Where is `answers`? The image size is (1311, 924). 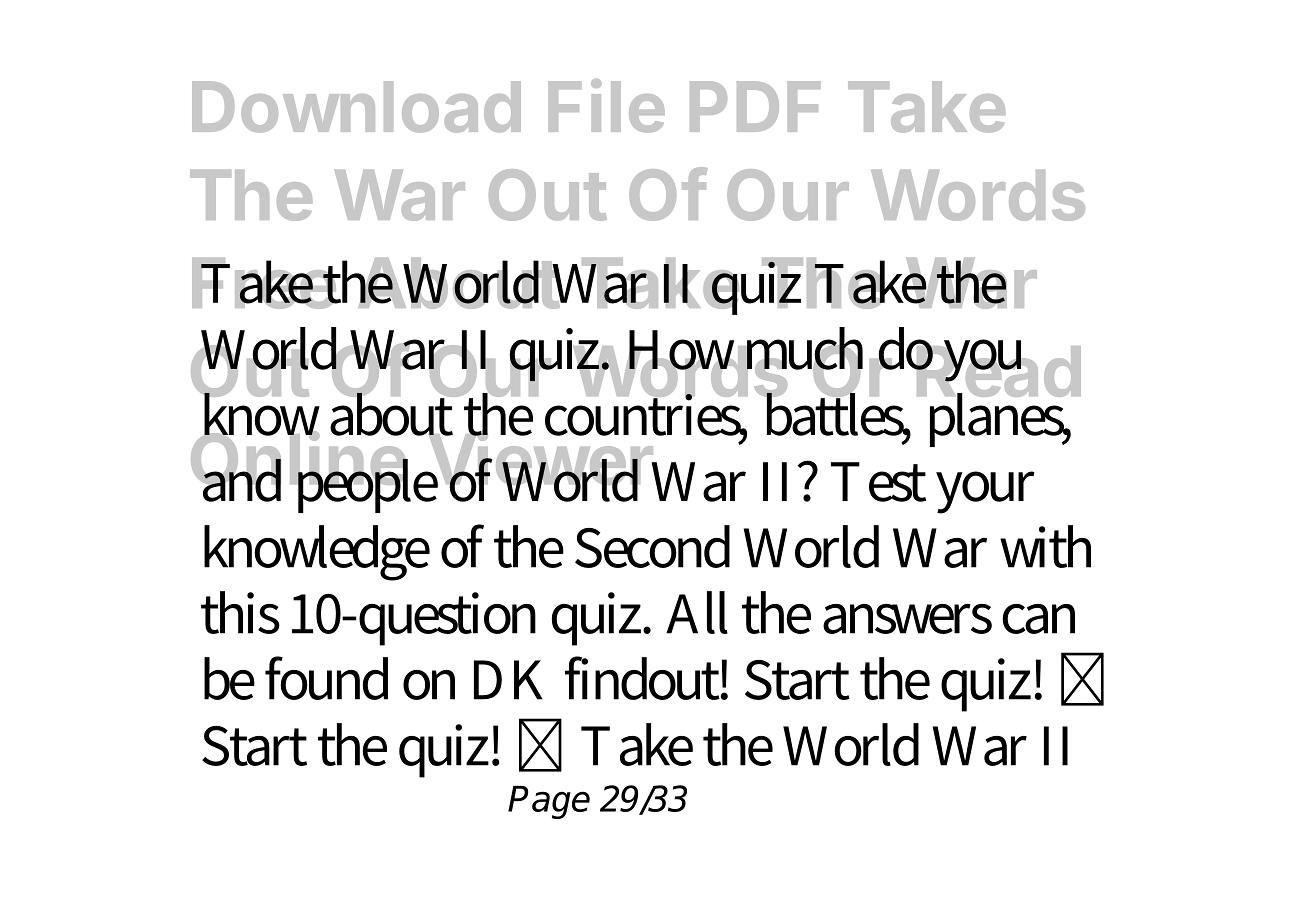
answers is located at coordinates (907, 619).
